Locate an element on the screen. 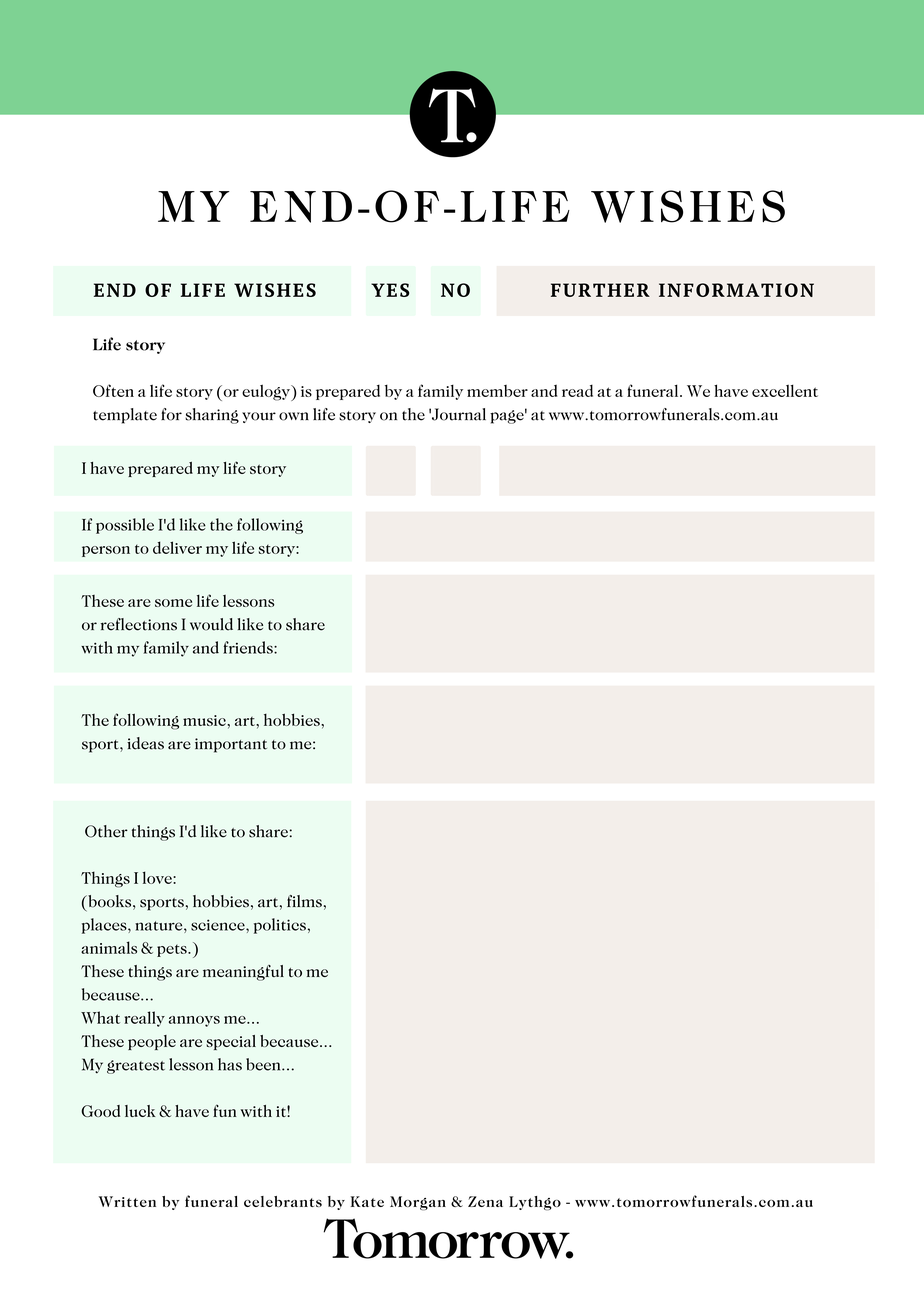 The image size is (924, 1308). Often is located at coordinates (113, 390).
